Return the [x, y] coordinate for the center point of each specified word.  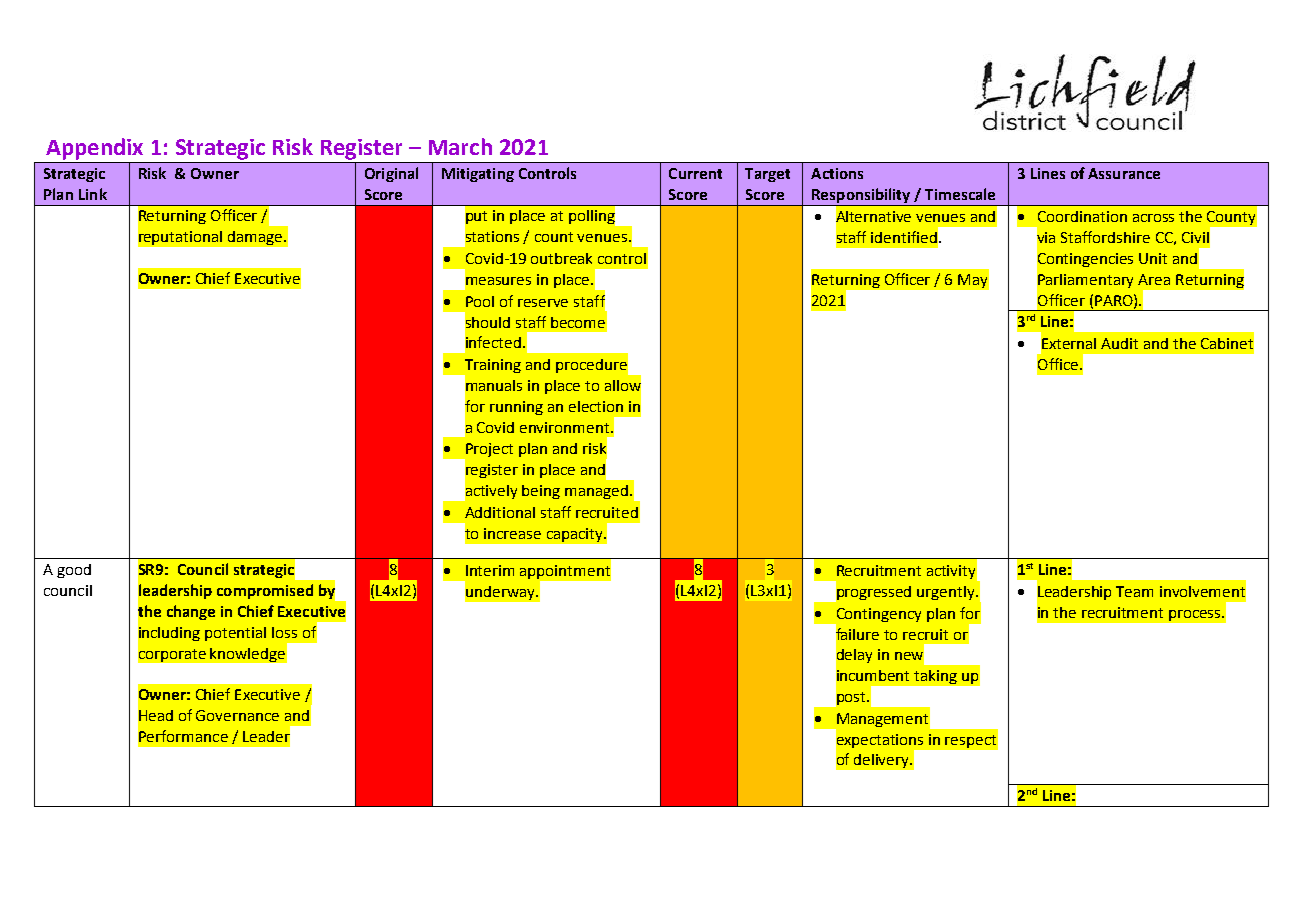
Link [93, 194]
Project [488, 451]
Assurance [1124, 173]
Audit [1119, 343]
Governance [237, 715]
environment [566, 427]
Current [695, 173]
